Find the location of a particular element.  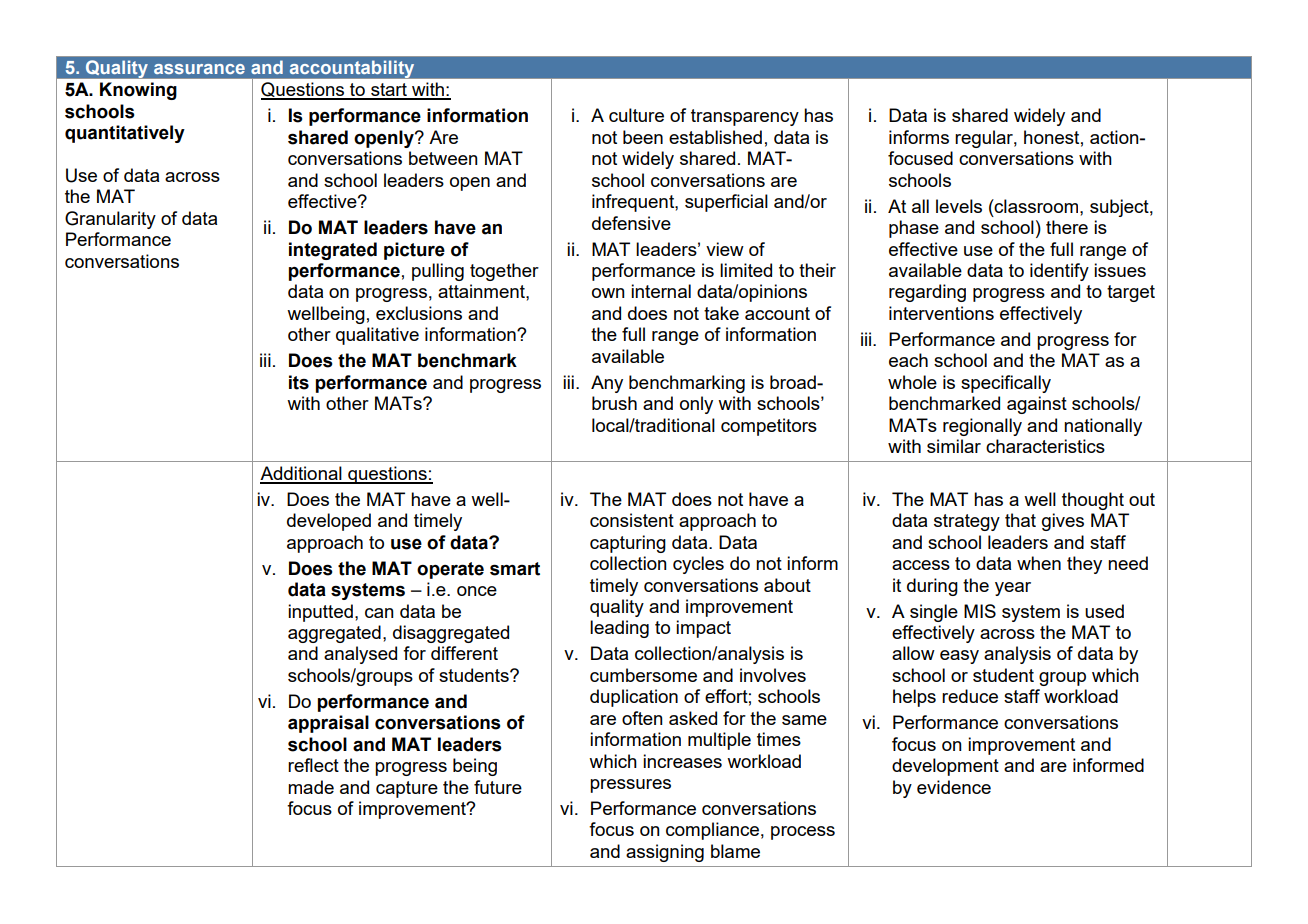

Additional is located at coordinates (302, 474).
